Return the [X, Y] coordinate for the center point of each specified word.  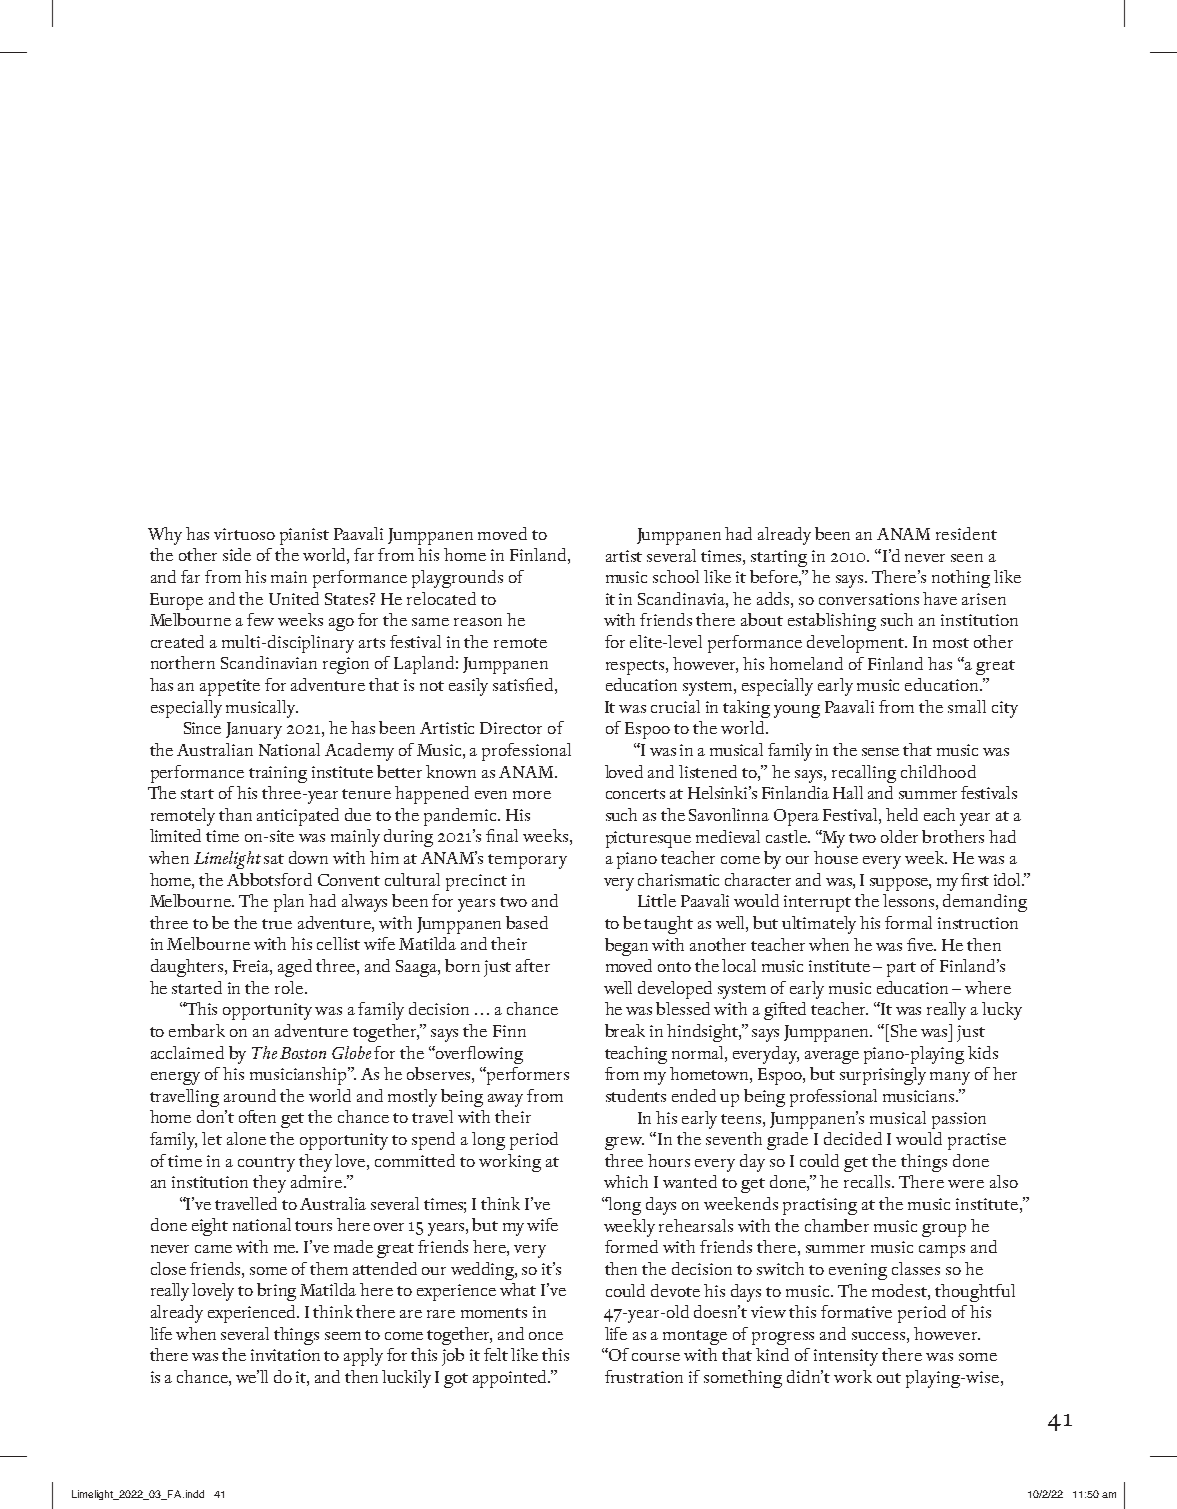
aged [295, 968]
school [676, 576]
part [901, 969]
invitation [285, 1355]
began [626, 947]
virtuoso [244, 534]
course [656, 1357]
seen [967, 558]
